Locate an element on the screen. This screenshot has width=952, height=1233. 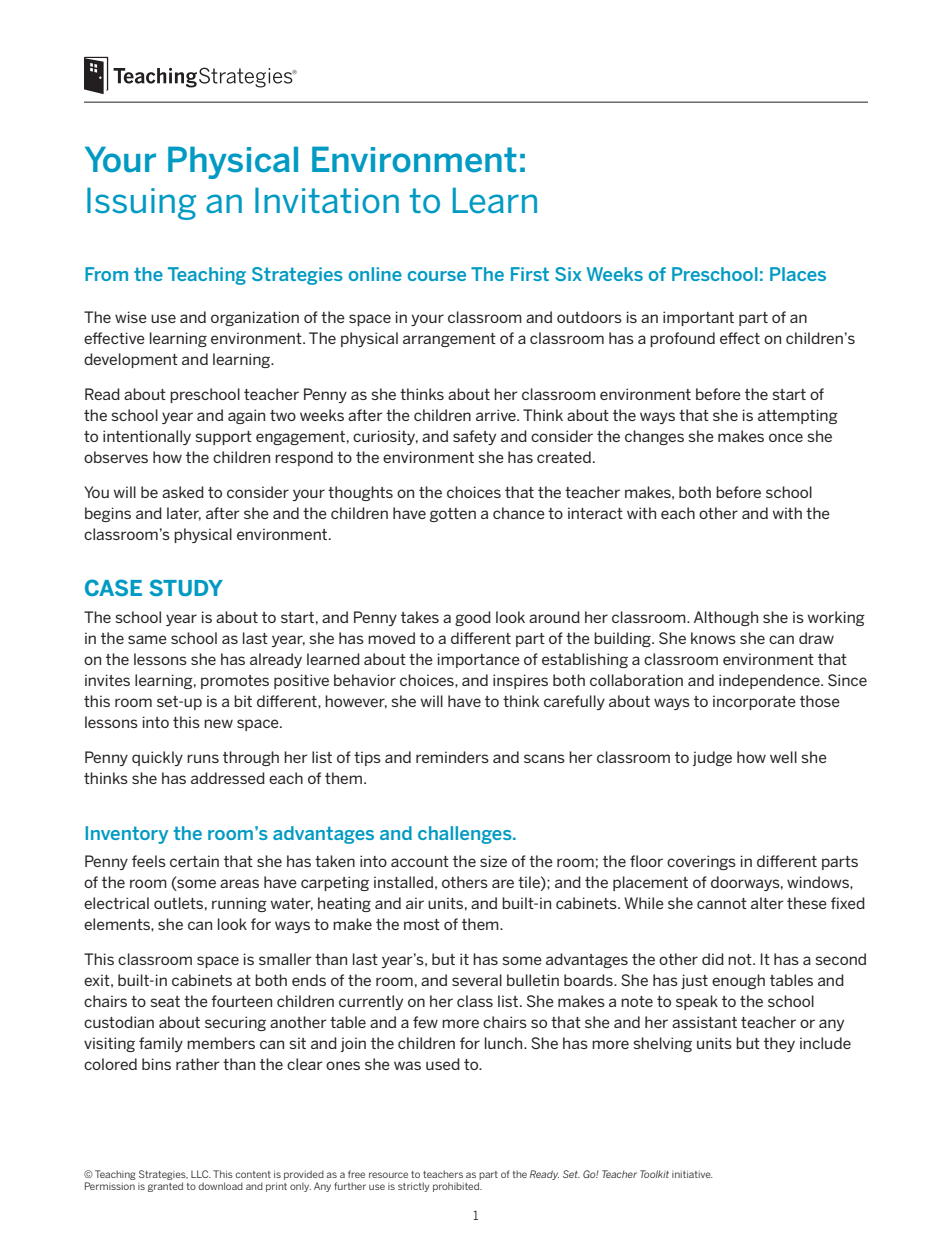
asked is located at coordinates (183, 492).
